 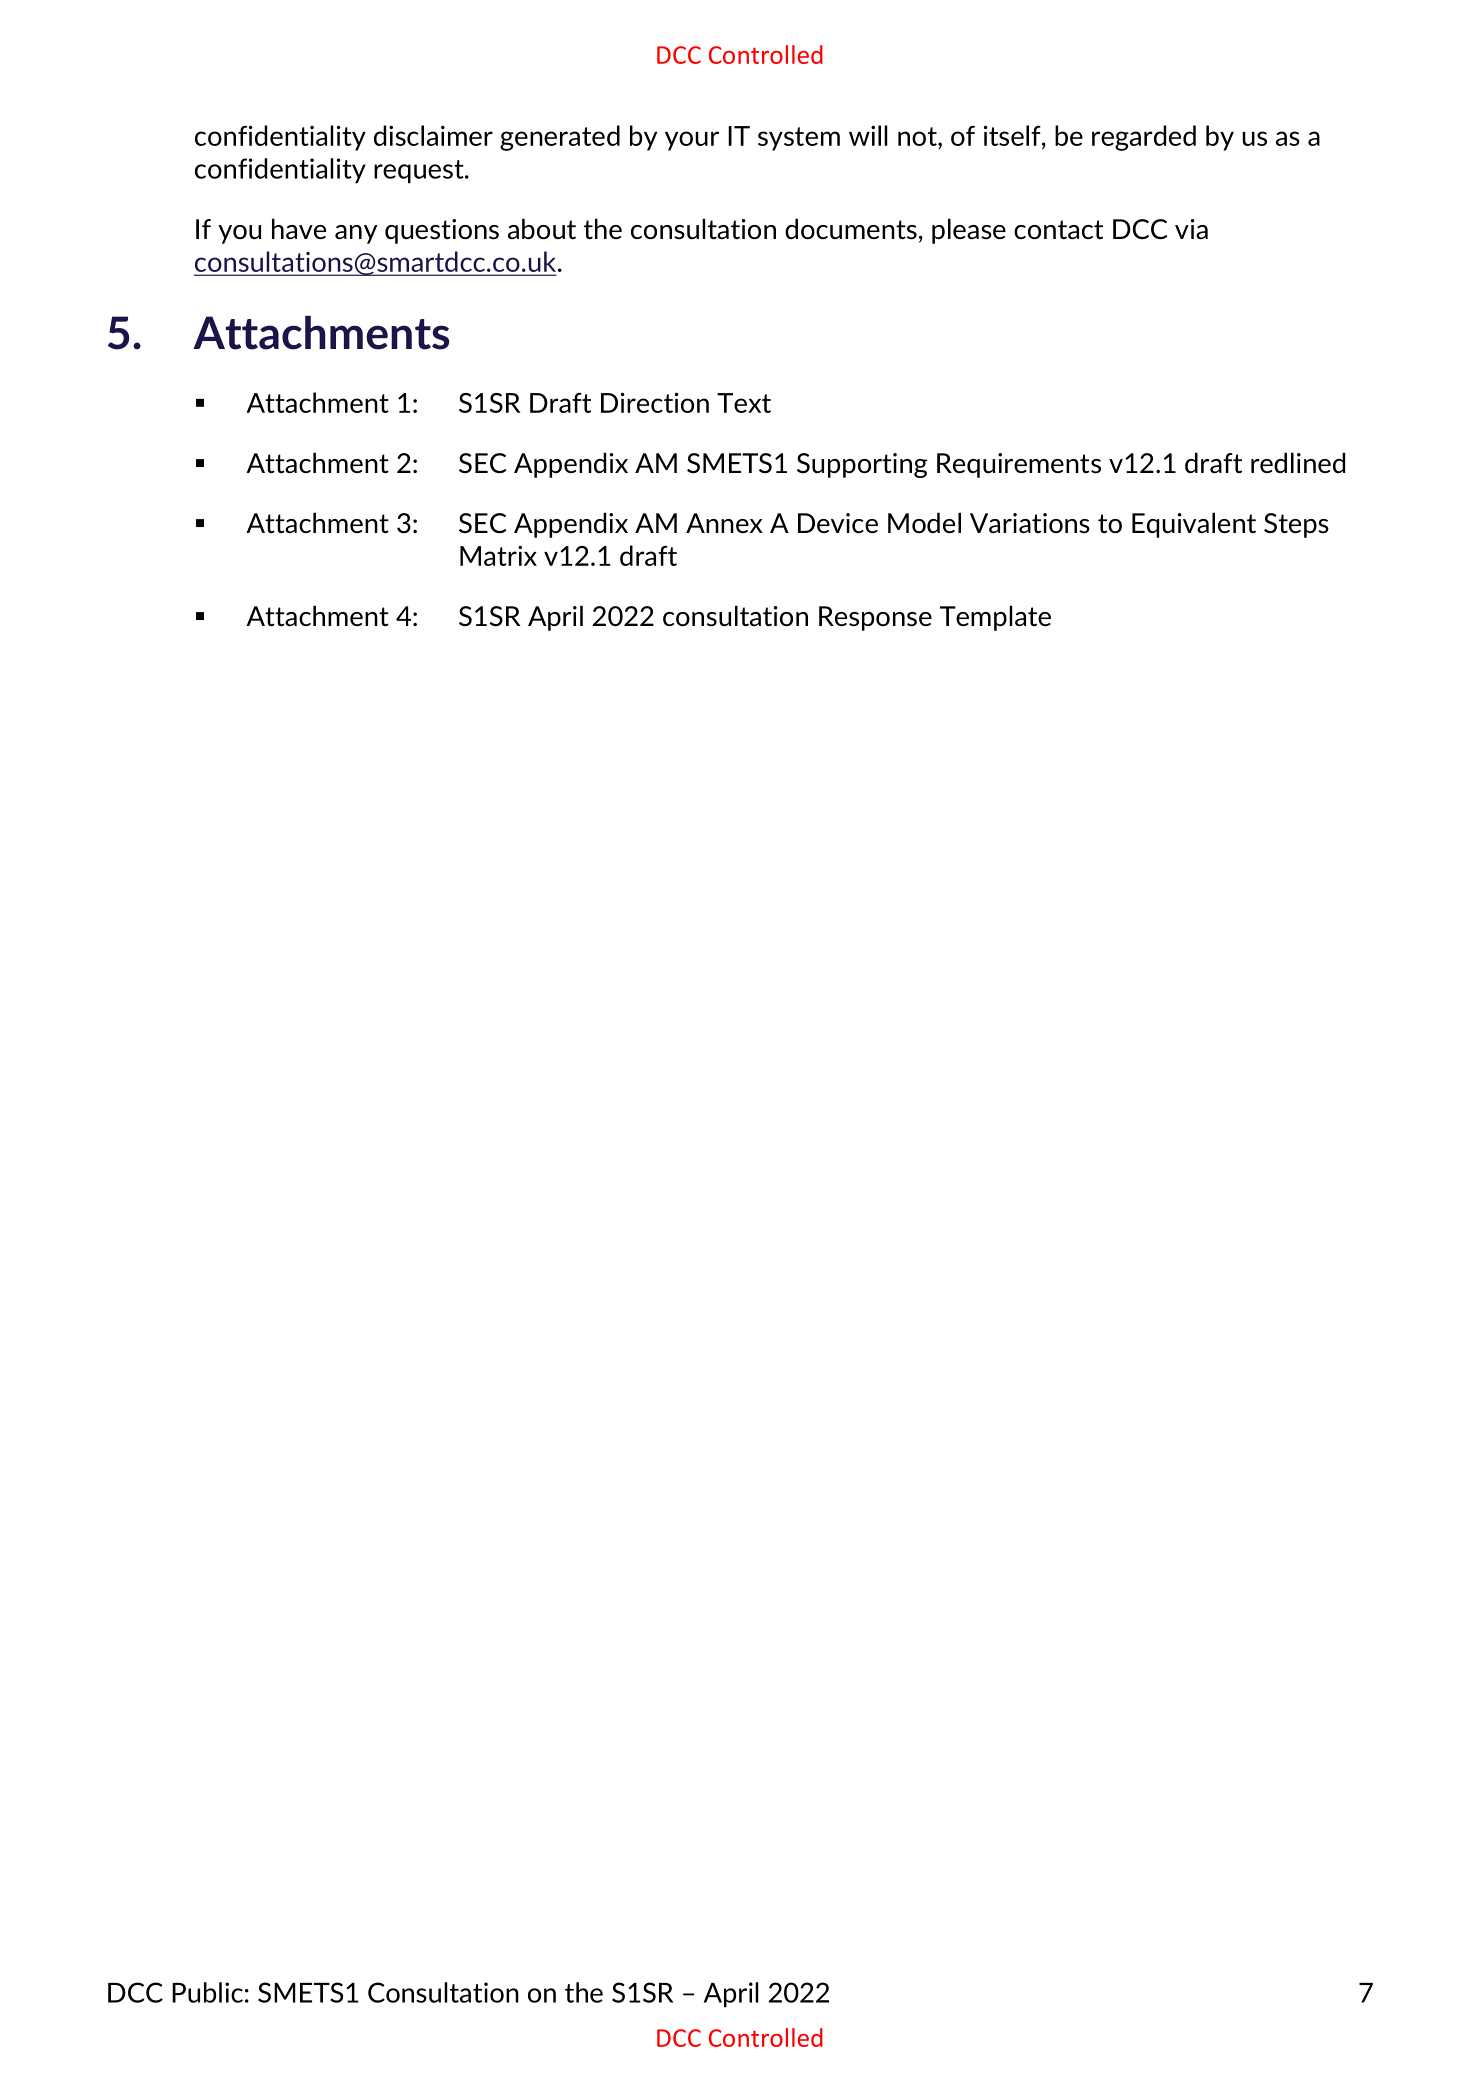 What do you see at coordinates (862, 465) in the image?
I see `Supporting` at bounding box center [862, 465].
